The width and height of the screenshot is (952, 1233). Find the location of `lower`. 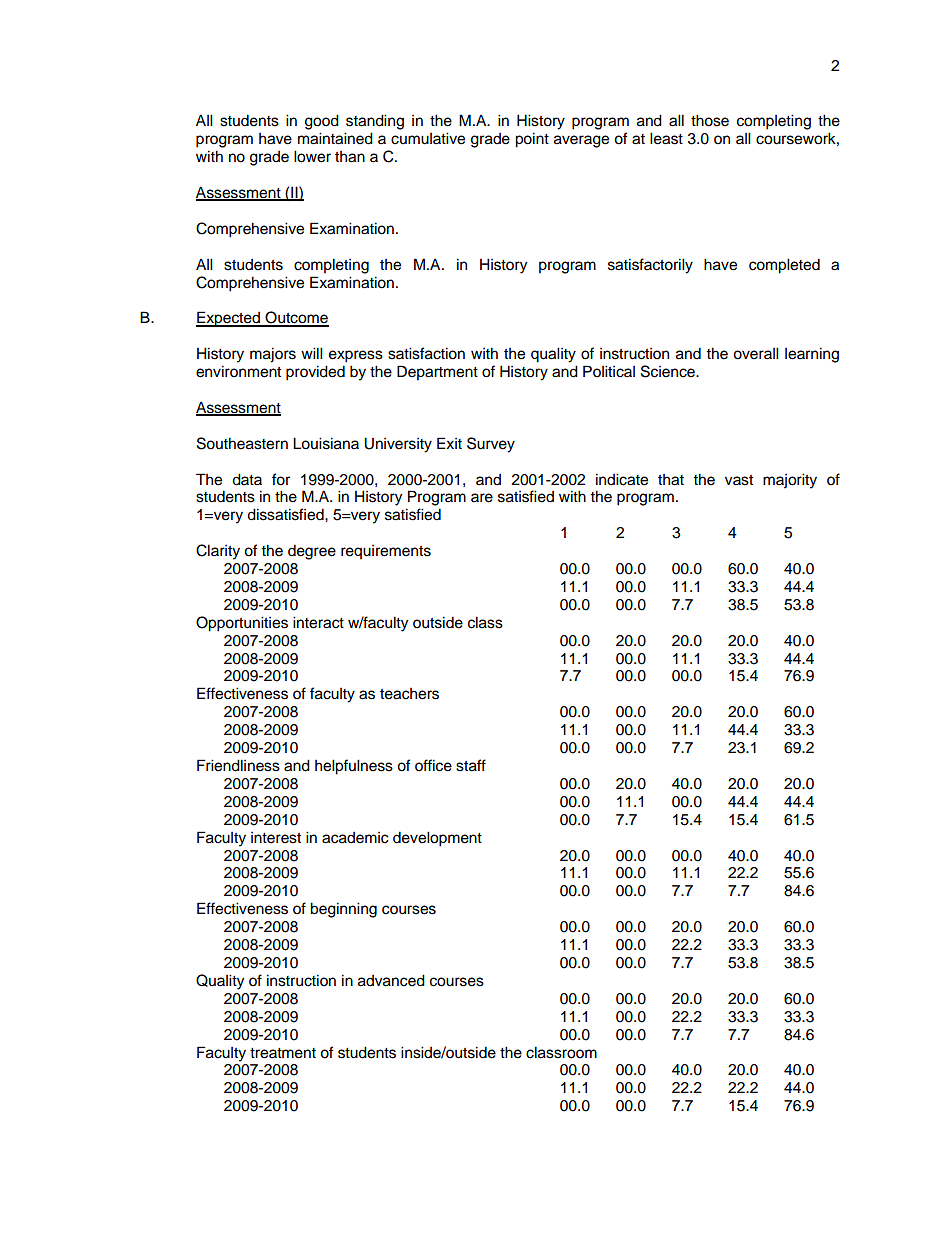

lower is located at coordinates (312, 156).
